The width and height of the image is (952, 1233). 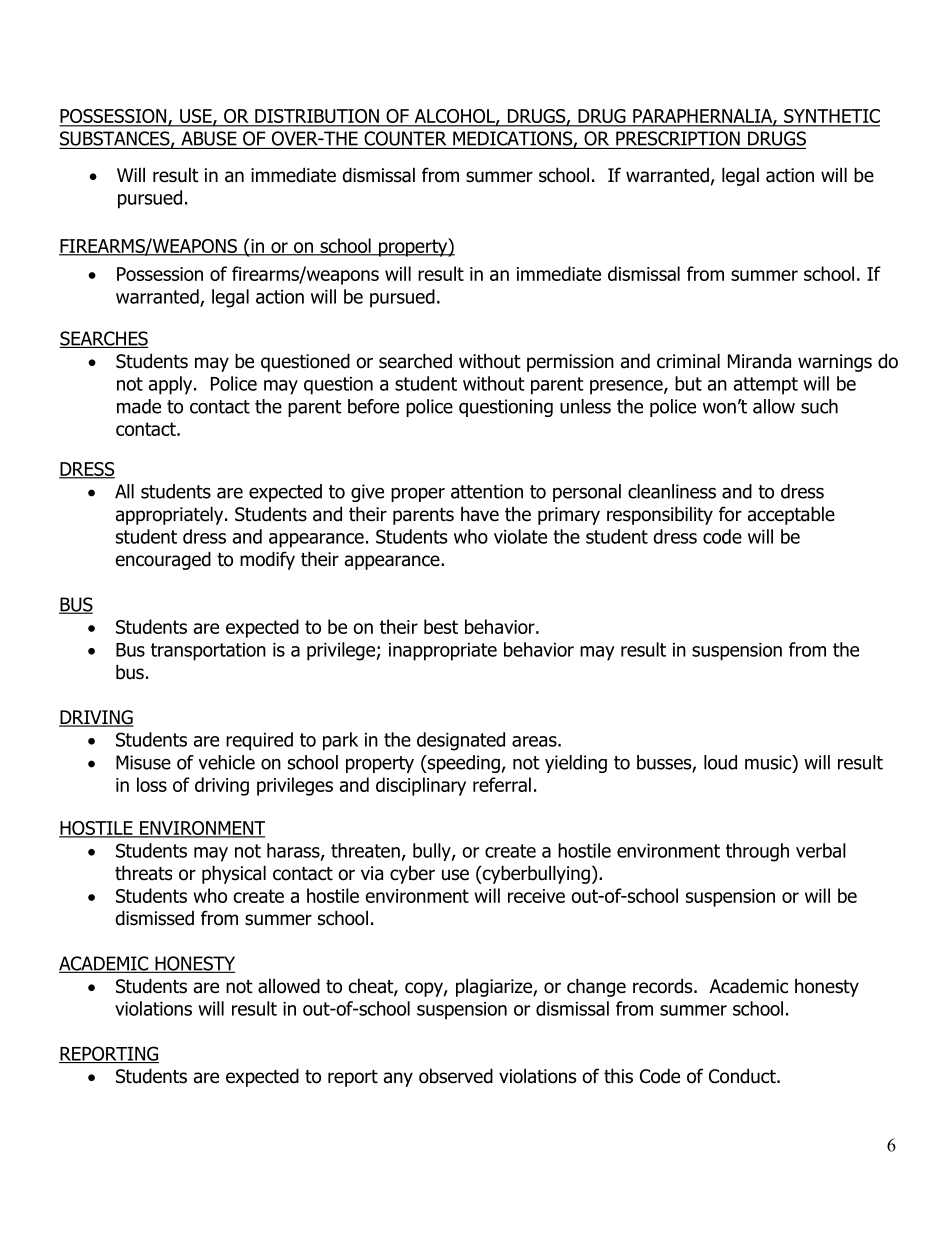 What do you see at coordinates (405, 138) in the image?
I see `COUNTER` at bounding box center [405, 138].
